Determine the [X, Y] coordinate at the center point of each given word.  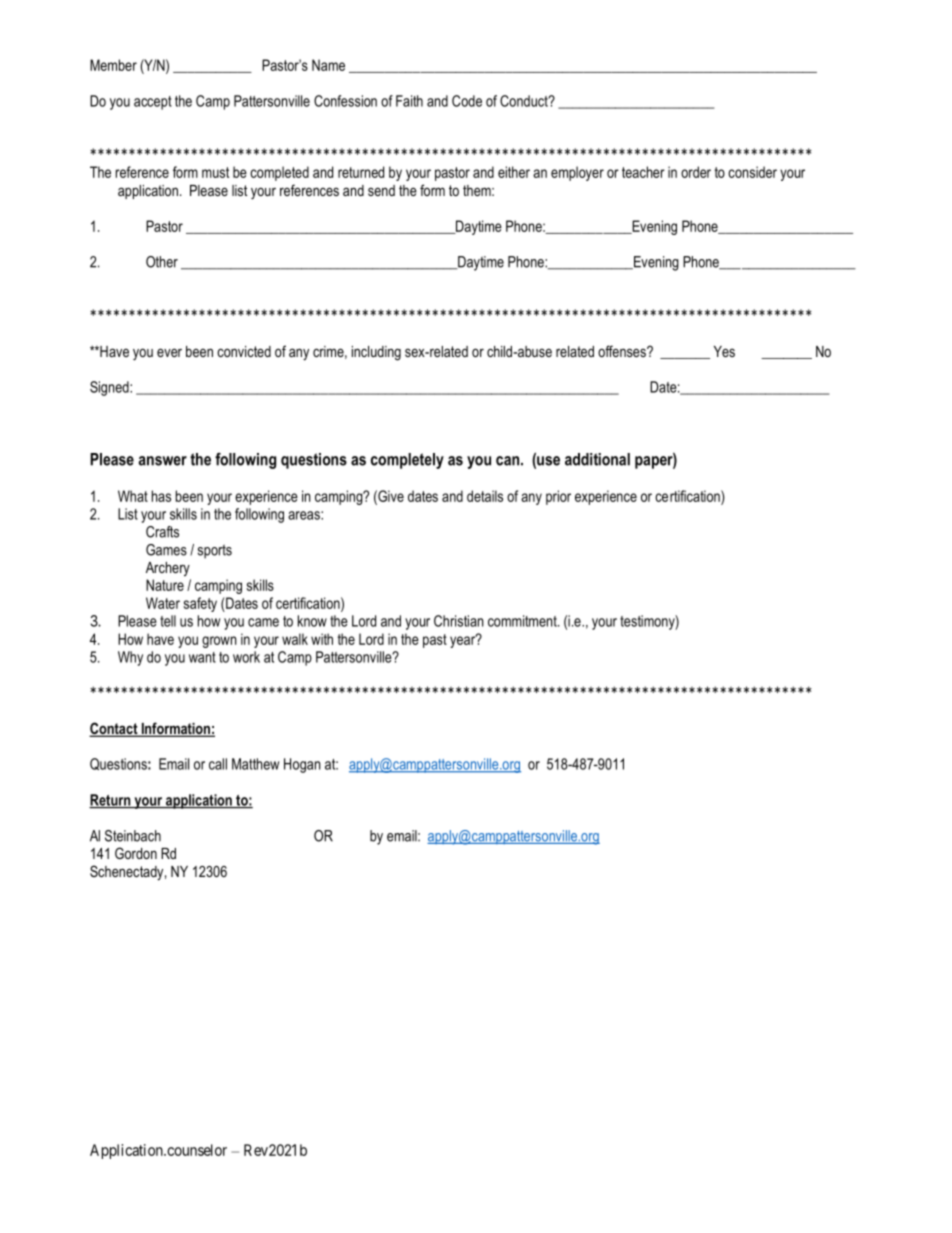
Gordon [136, 853]
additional [597, 459]
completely [407, 461]
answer [162, 461]
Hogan [302, 765]
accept [153, 103]
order [696, 172]
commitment [523, 621]
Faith [409, 101]
